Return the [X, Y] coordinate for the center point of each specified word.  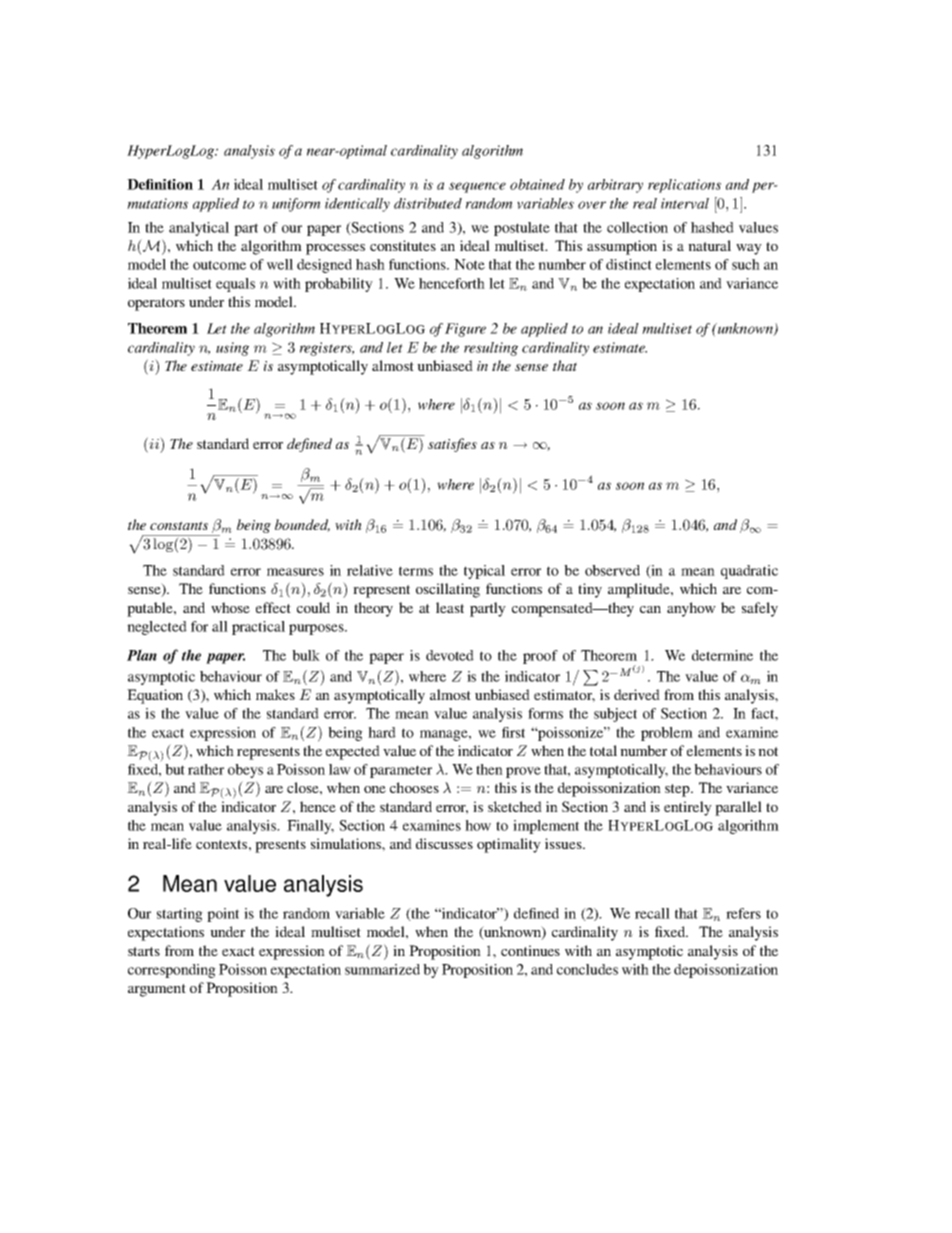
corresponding [172, 971]
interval [685, 203]
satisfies [452, 445]
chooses [414, 787]
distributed [428, 203]
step [678, 790]
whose [230, 607]
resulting [491, 349]
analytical [199, 229]
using [232, 349]
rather [206, 769]
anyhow [691, 609]
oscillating [448, 590]
